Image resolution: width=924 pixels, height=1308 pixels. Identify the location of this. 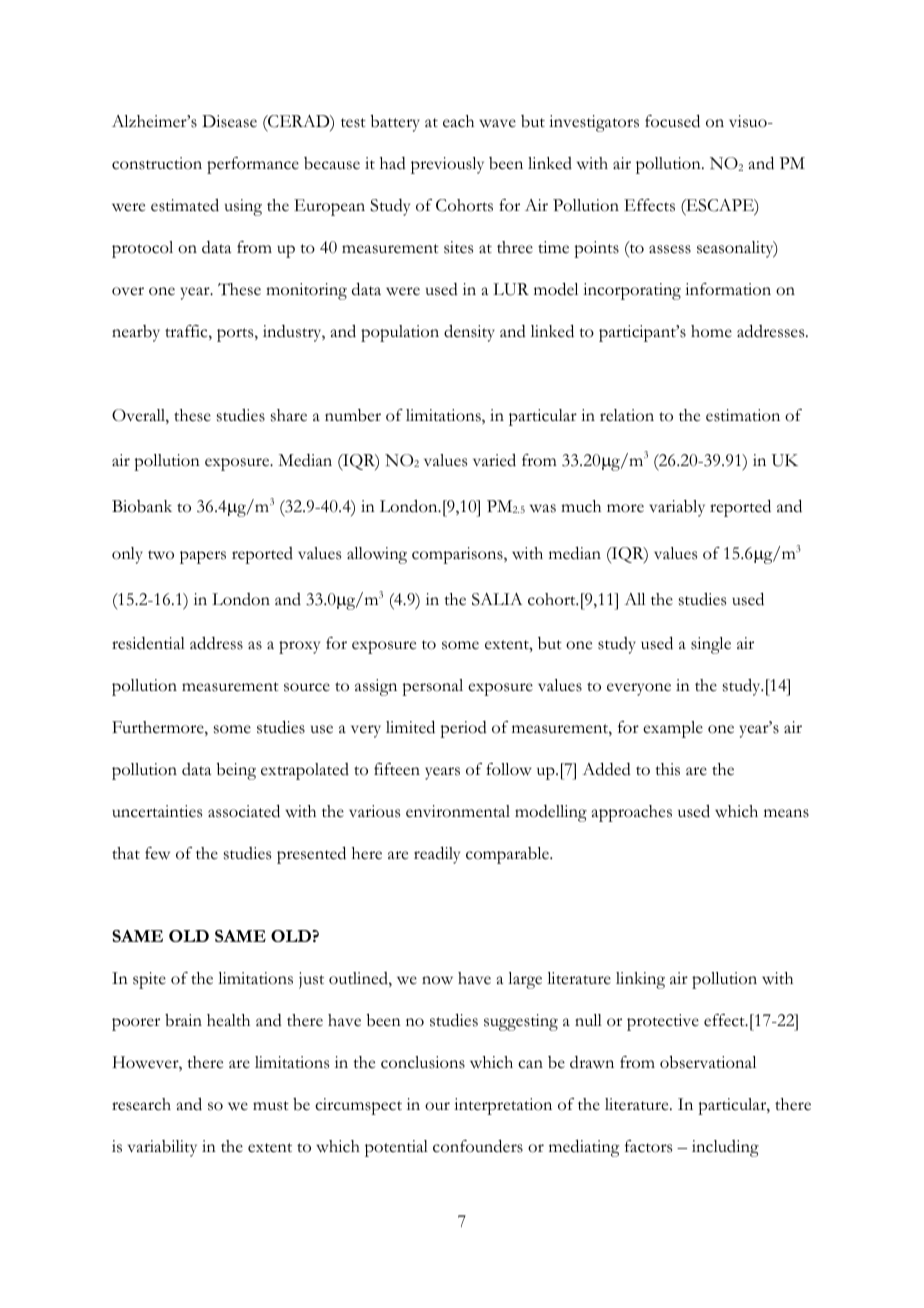
(667, 769).
